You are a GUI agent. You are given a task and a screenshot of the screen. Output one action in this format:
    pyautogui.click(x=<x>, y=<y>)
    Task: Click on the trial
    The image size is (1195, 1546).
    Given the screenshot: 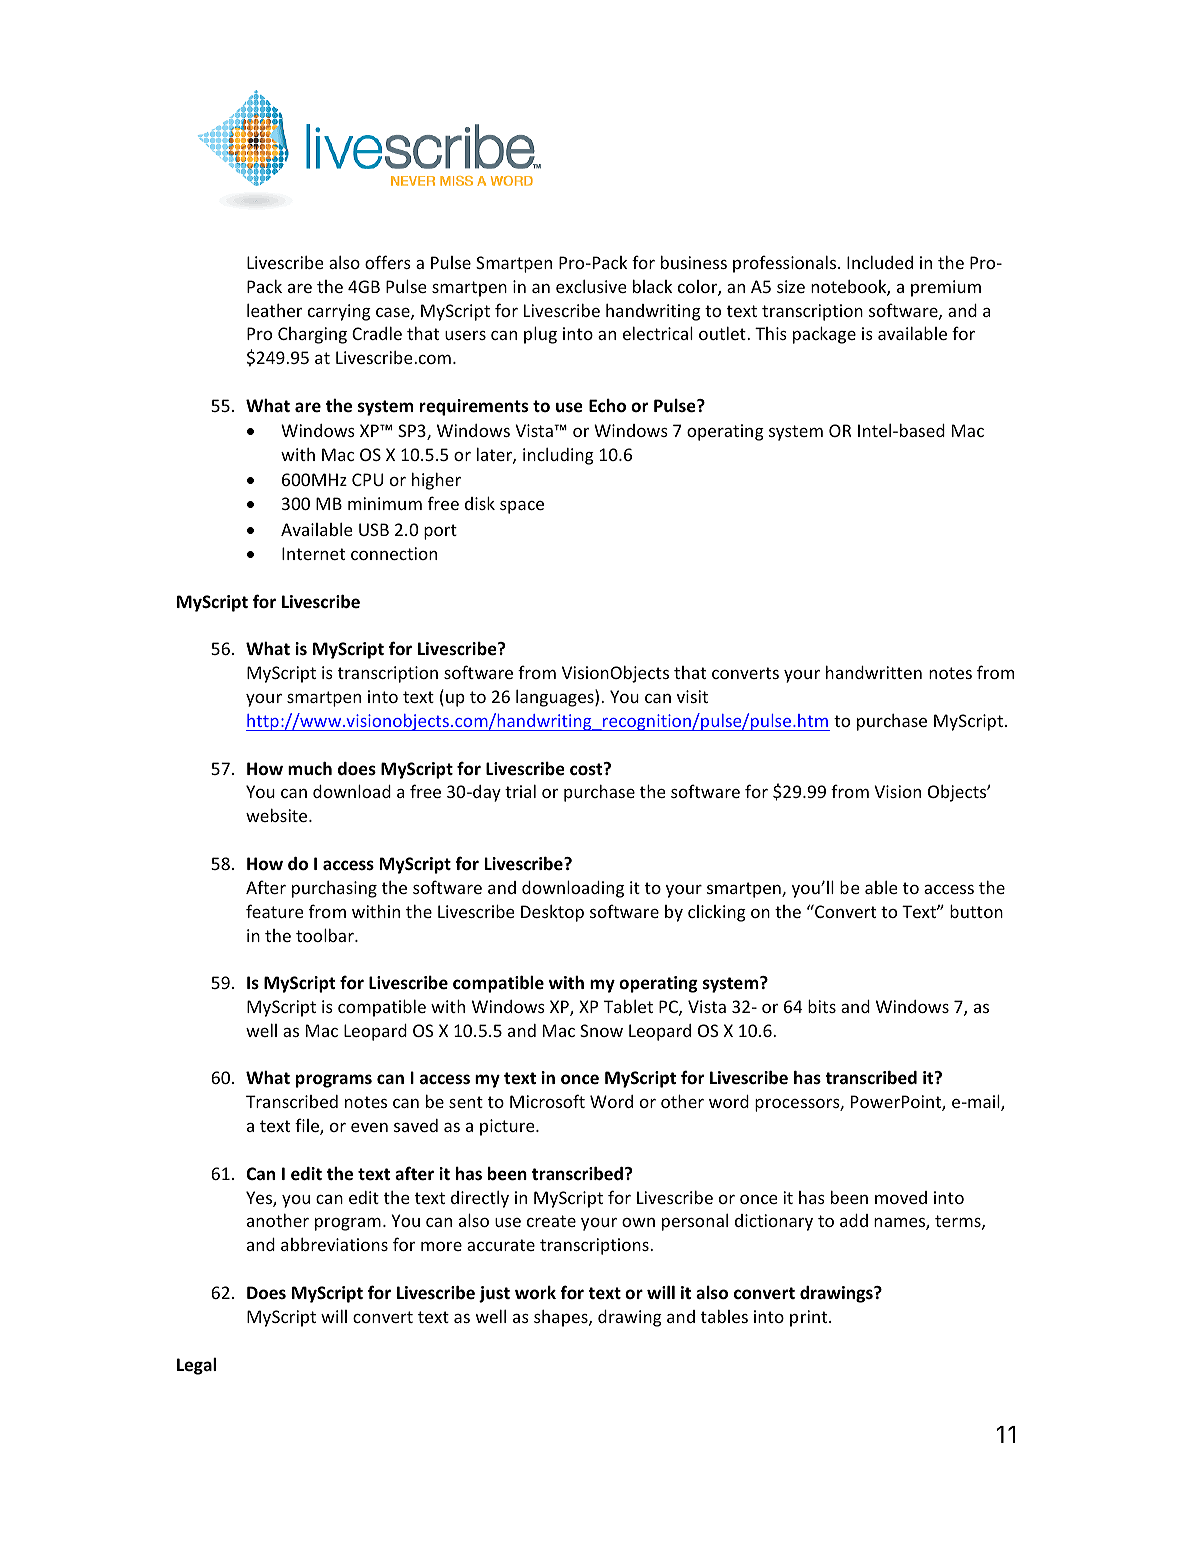 What is the action you would take?
    pyautogui.click(x=520, y=791)
